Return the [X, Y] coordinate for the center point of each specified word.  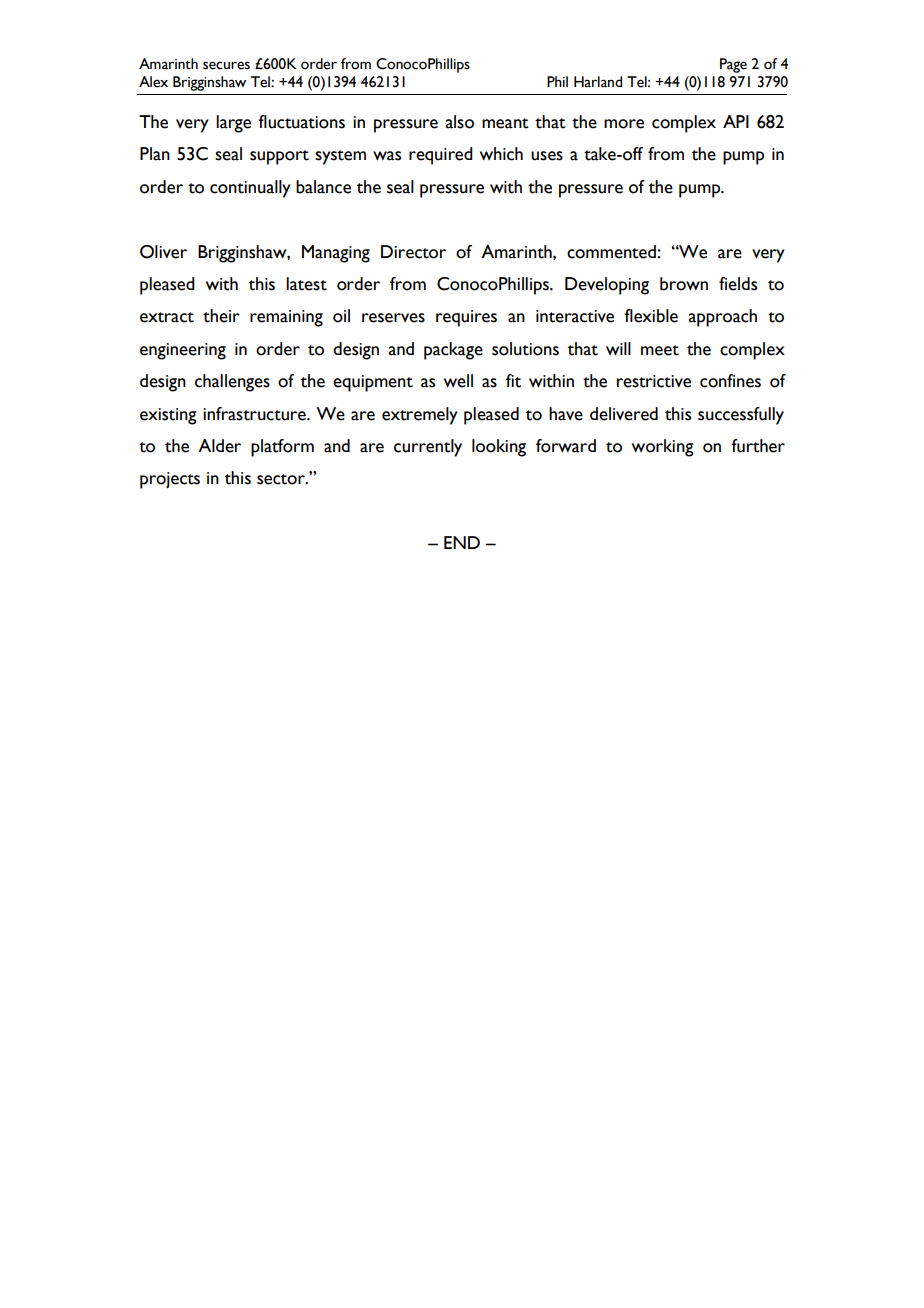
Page [733, 65]
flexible [651, 316]
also [459, 122]
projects [170, 480]
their [221, 316]
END [462, 542]
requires [466, 318]
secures [226, 65]
